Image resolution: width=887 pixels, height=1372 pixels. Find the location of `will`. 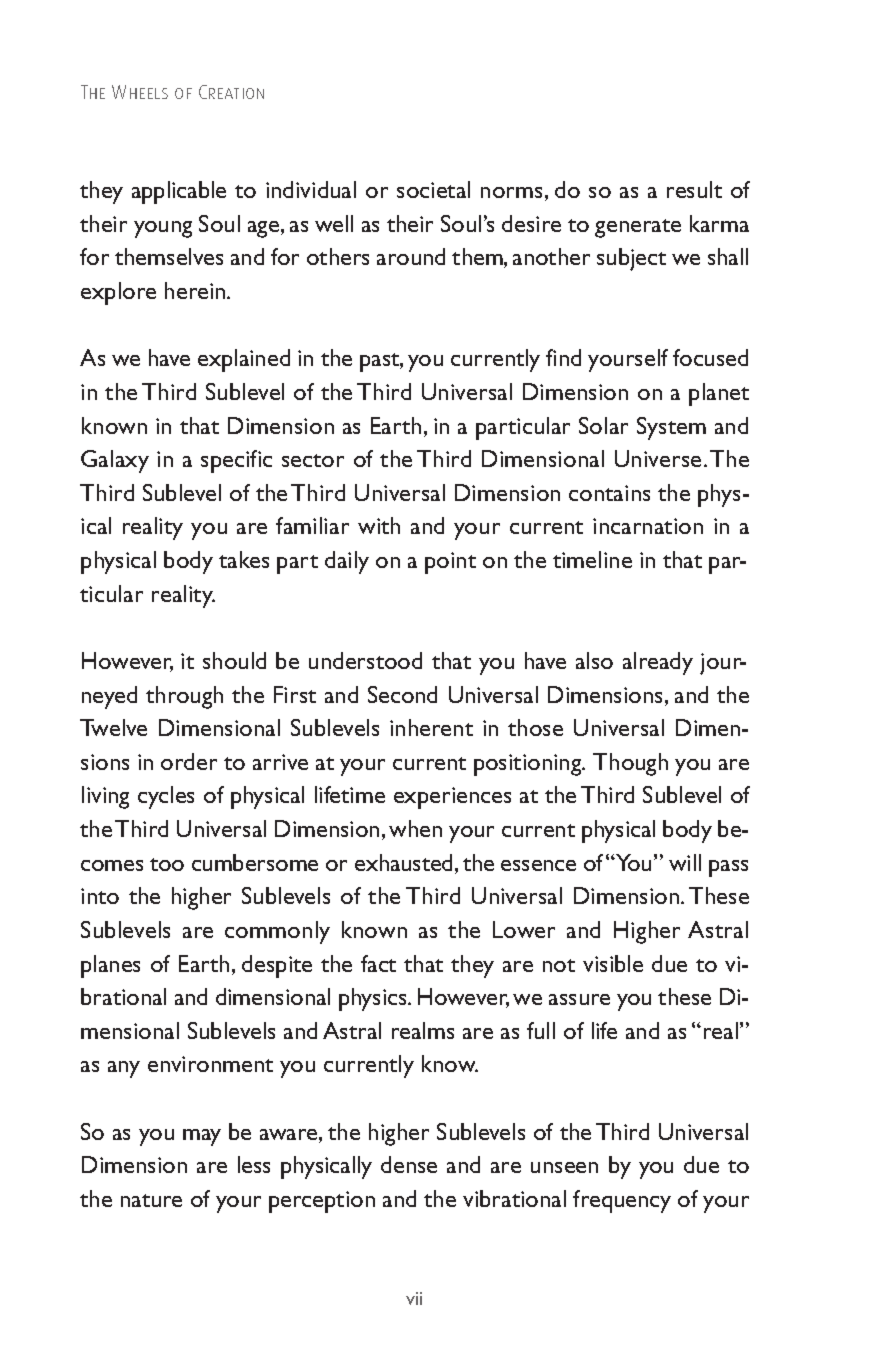

will is located at coordinates (685, 862).
